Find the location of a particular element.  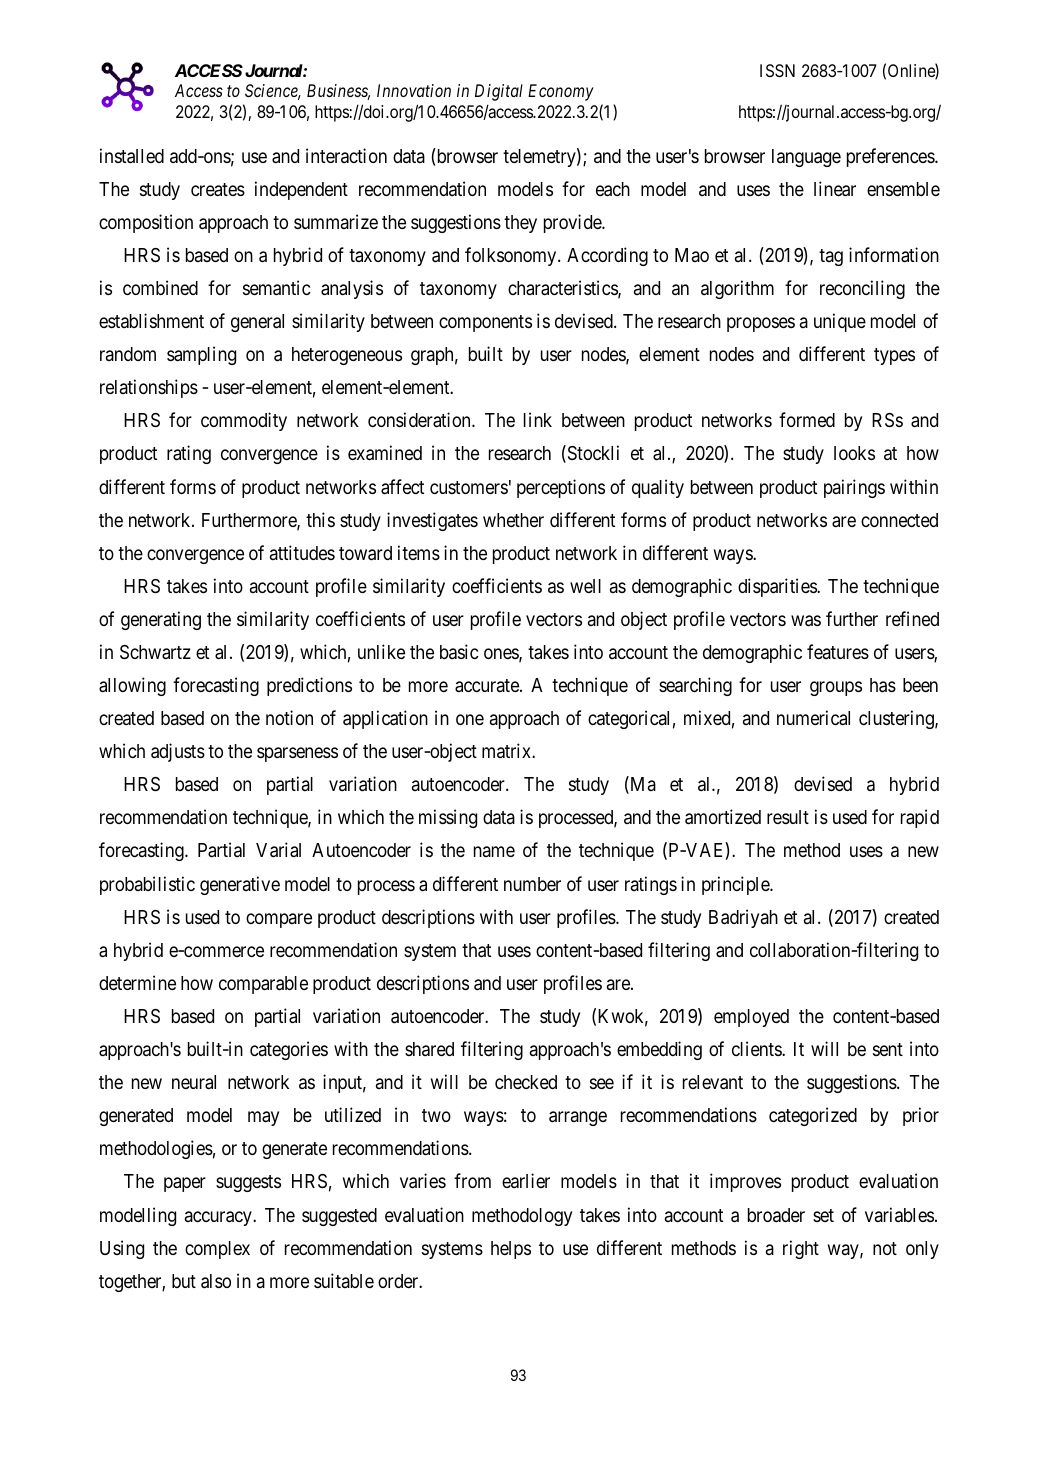

Schwartz is located at coordinates (155, 652).
